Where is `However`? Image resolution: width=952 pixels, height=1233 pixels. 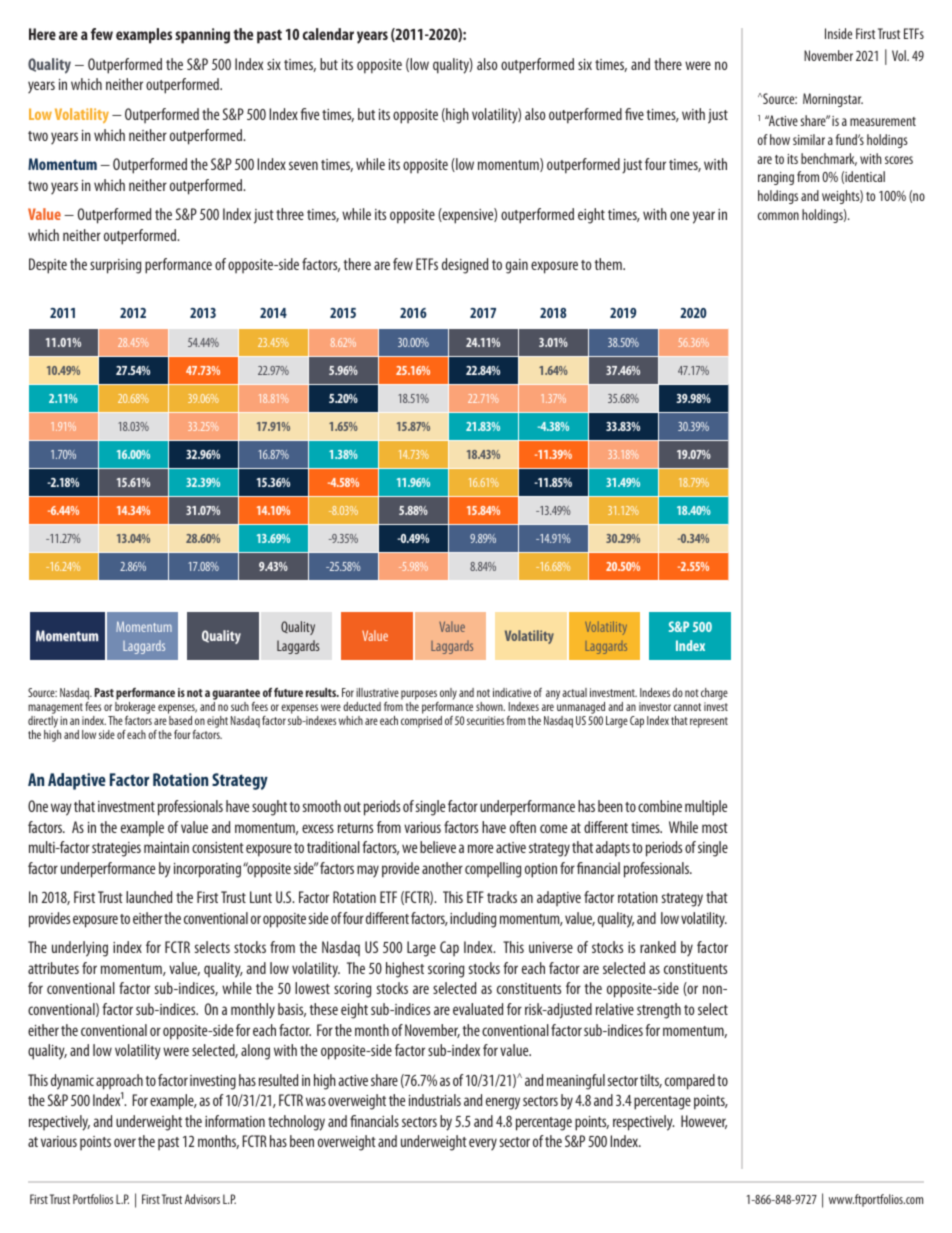 However is located at coordinates (704, 1122).
